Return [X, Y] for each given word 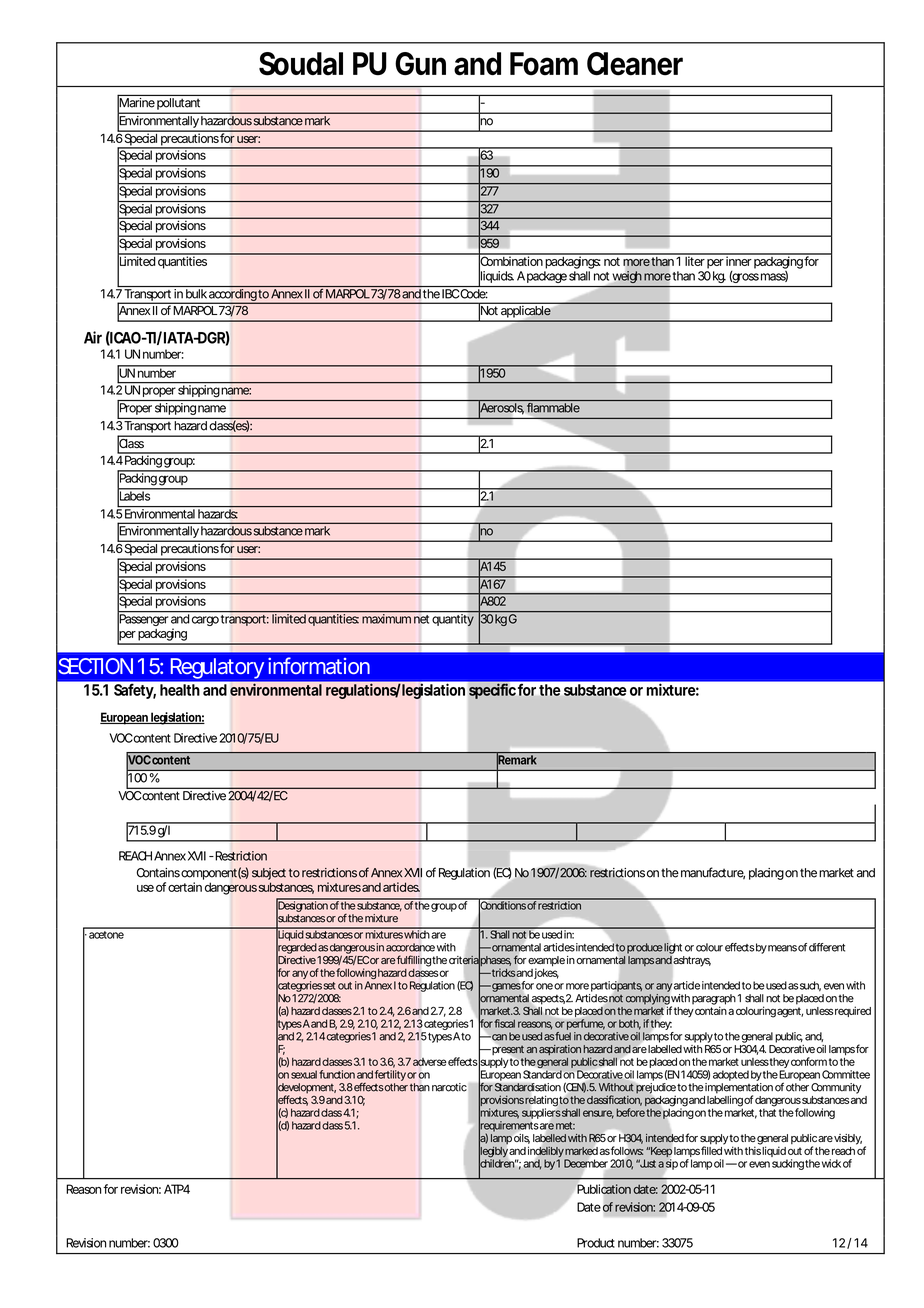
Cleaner [635, 64]
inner [738, 260]
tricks [502, 972]
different [827, 947]
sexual [304, 1074]
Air [93, 337]
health [179, 690]
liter [694, 260]
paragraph [714, 1000]
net [420, 618]
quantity [452, 619]
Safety [134, 691]
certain [185, 887]
